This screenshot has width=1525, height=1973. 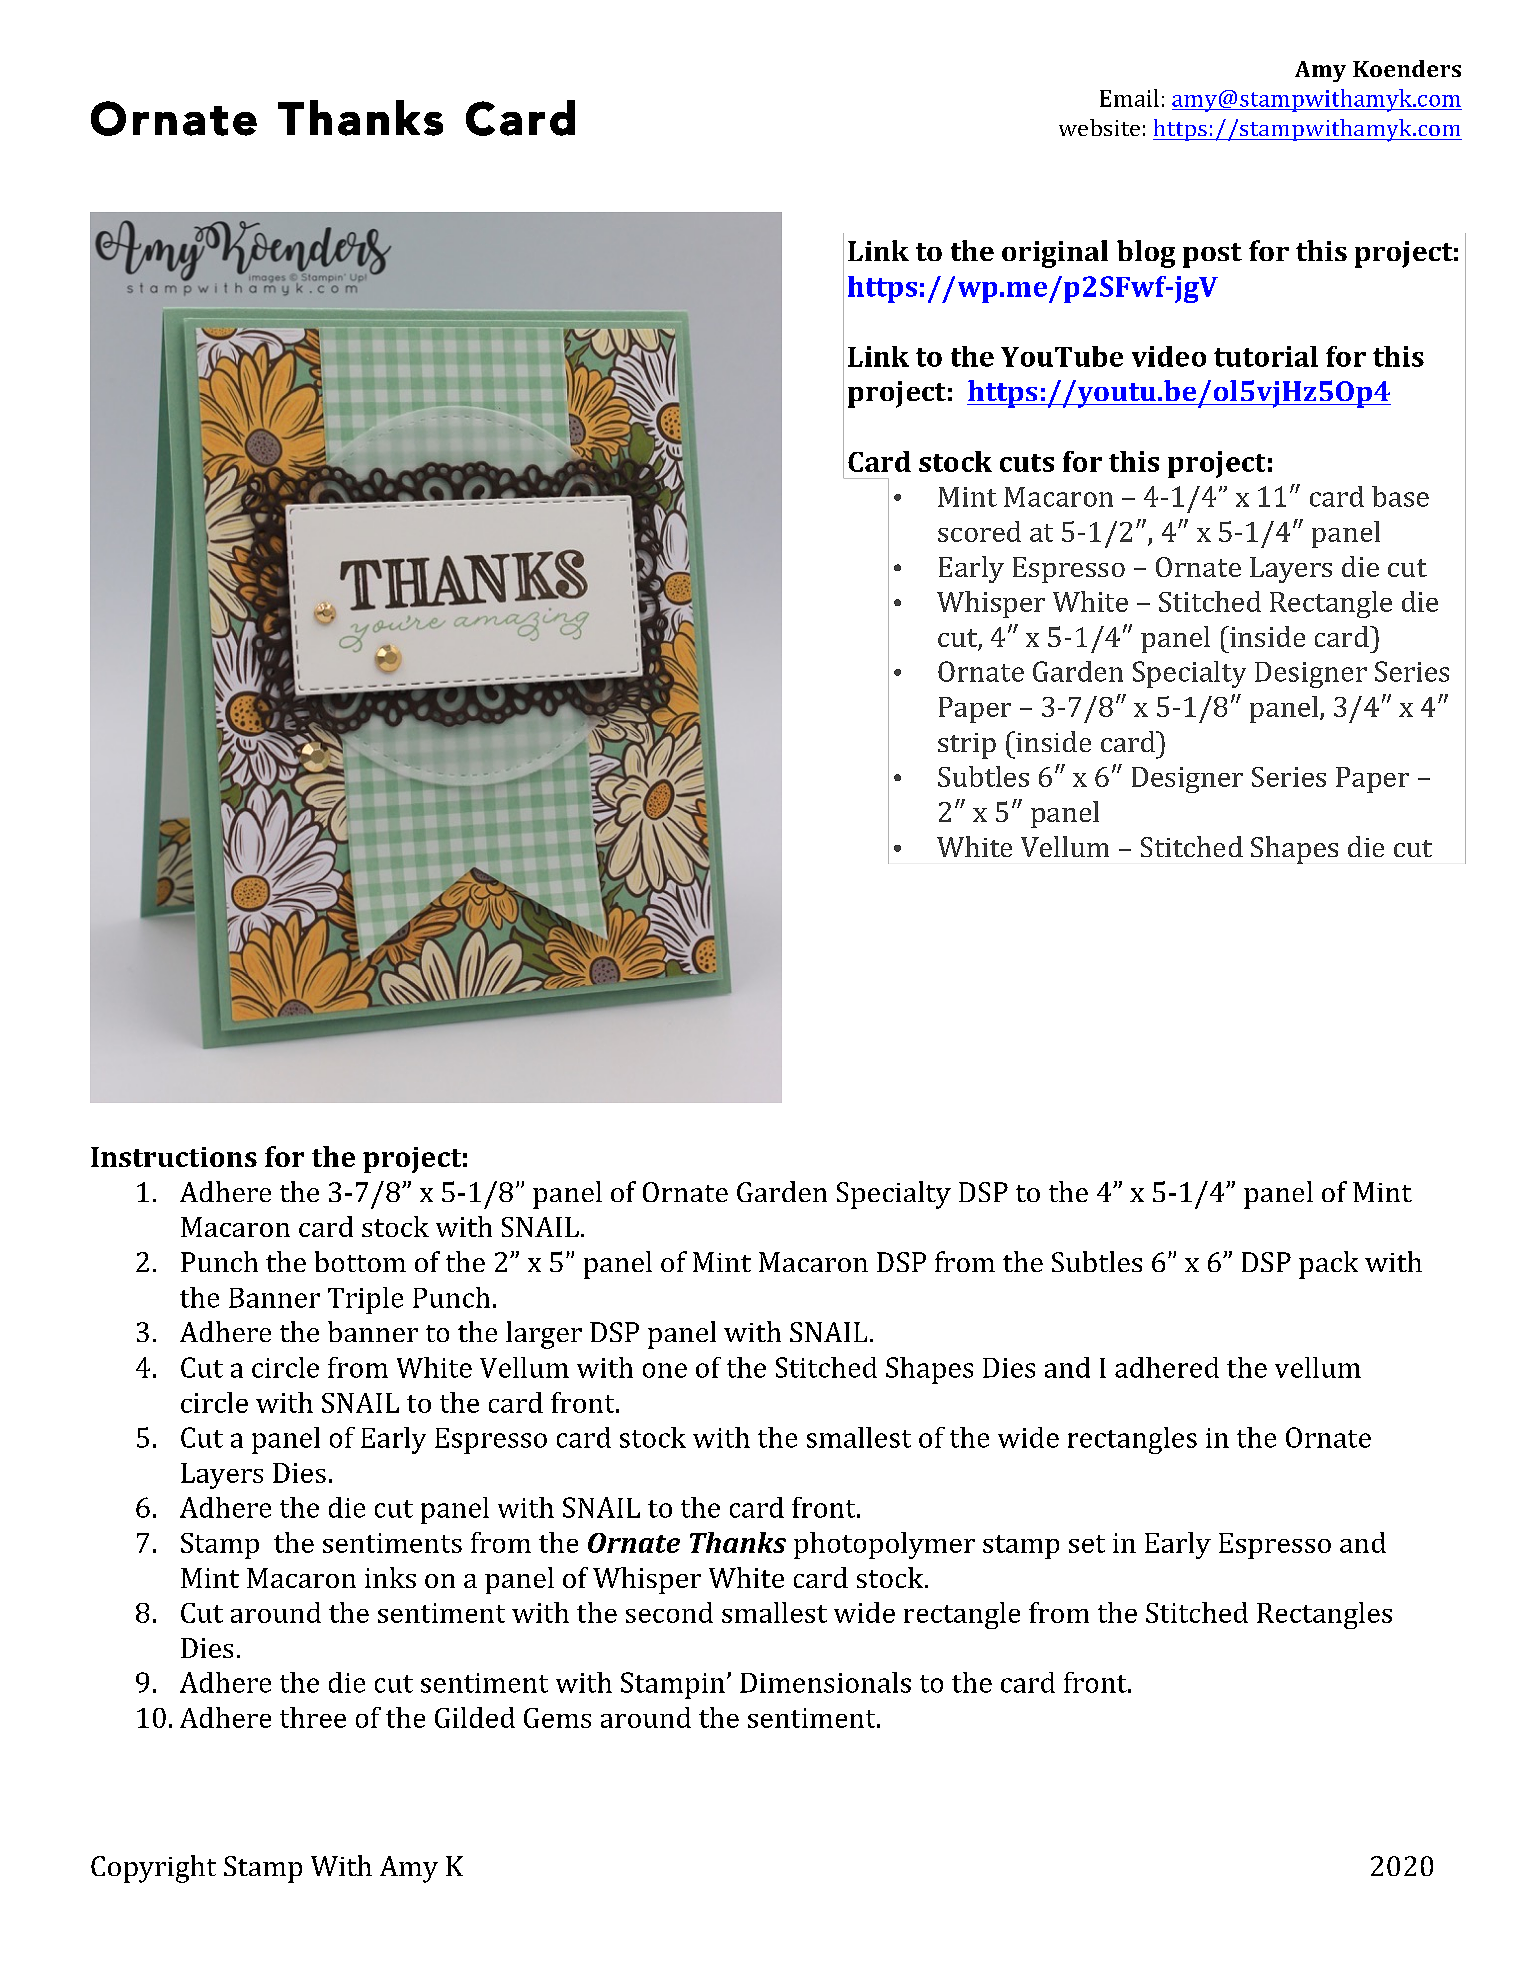 I want to click on website, so click(x=1099, y=127).
